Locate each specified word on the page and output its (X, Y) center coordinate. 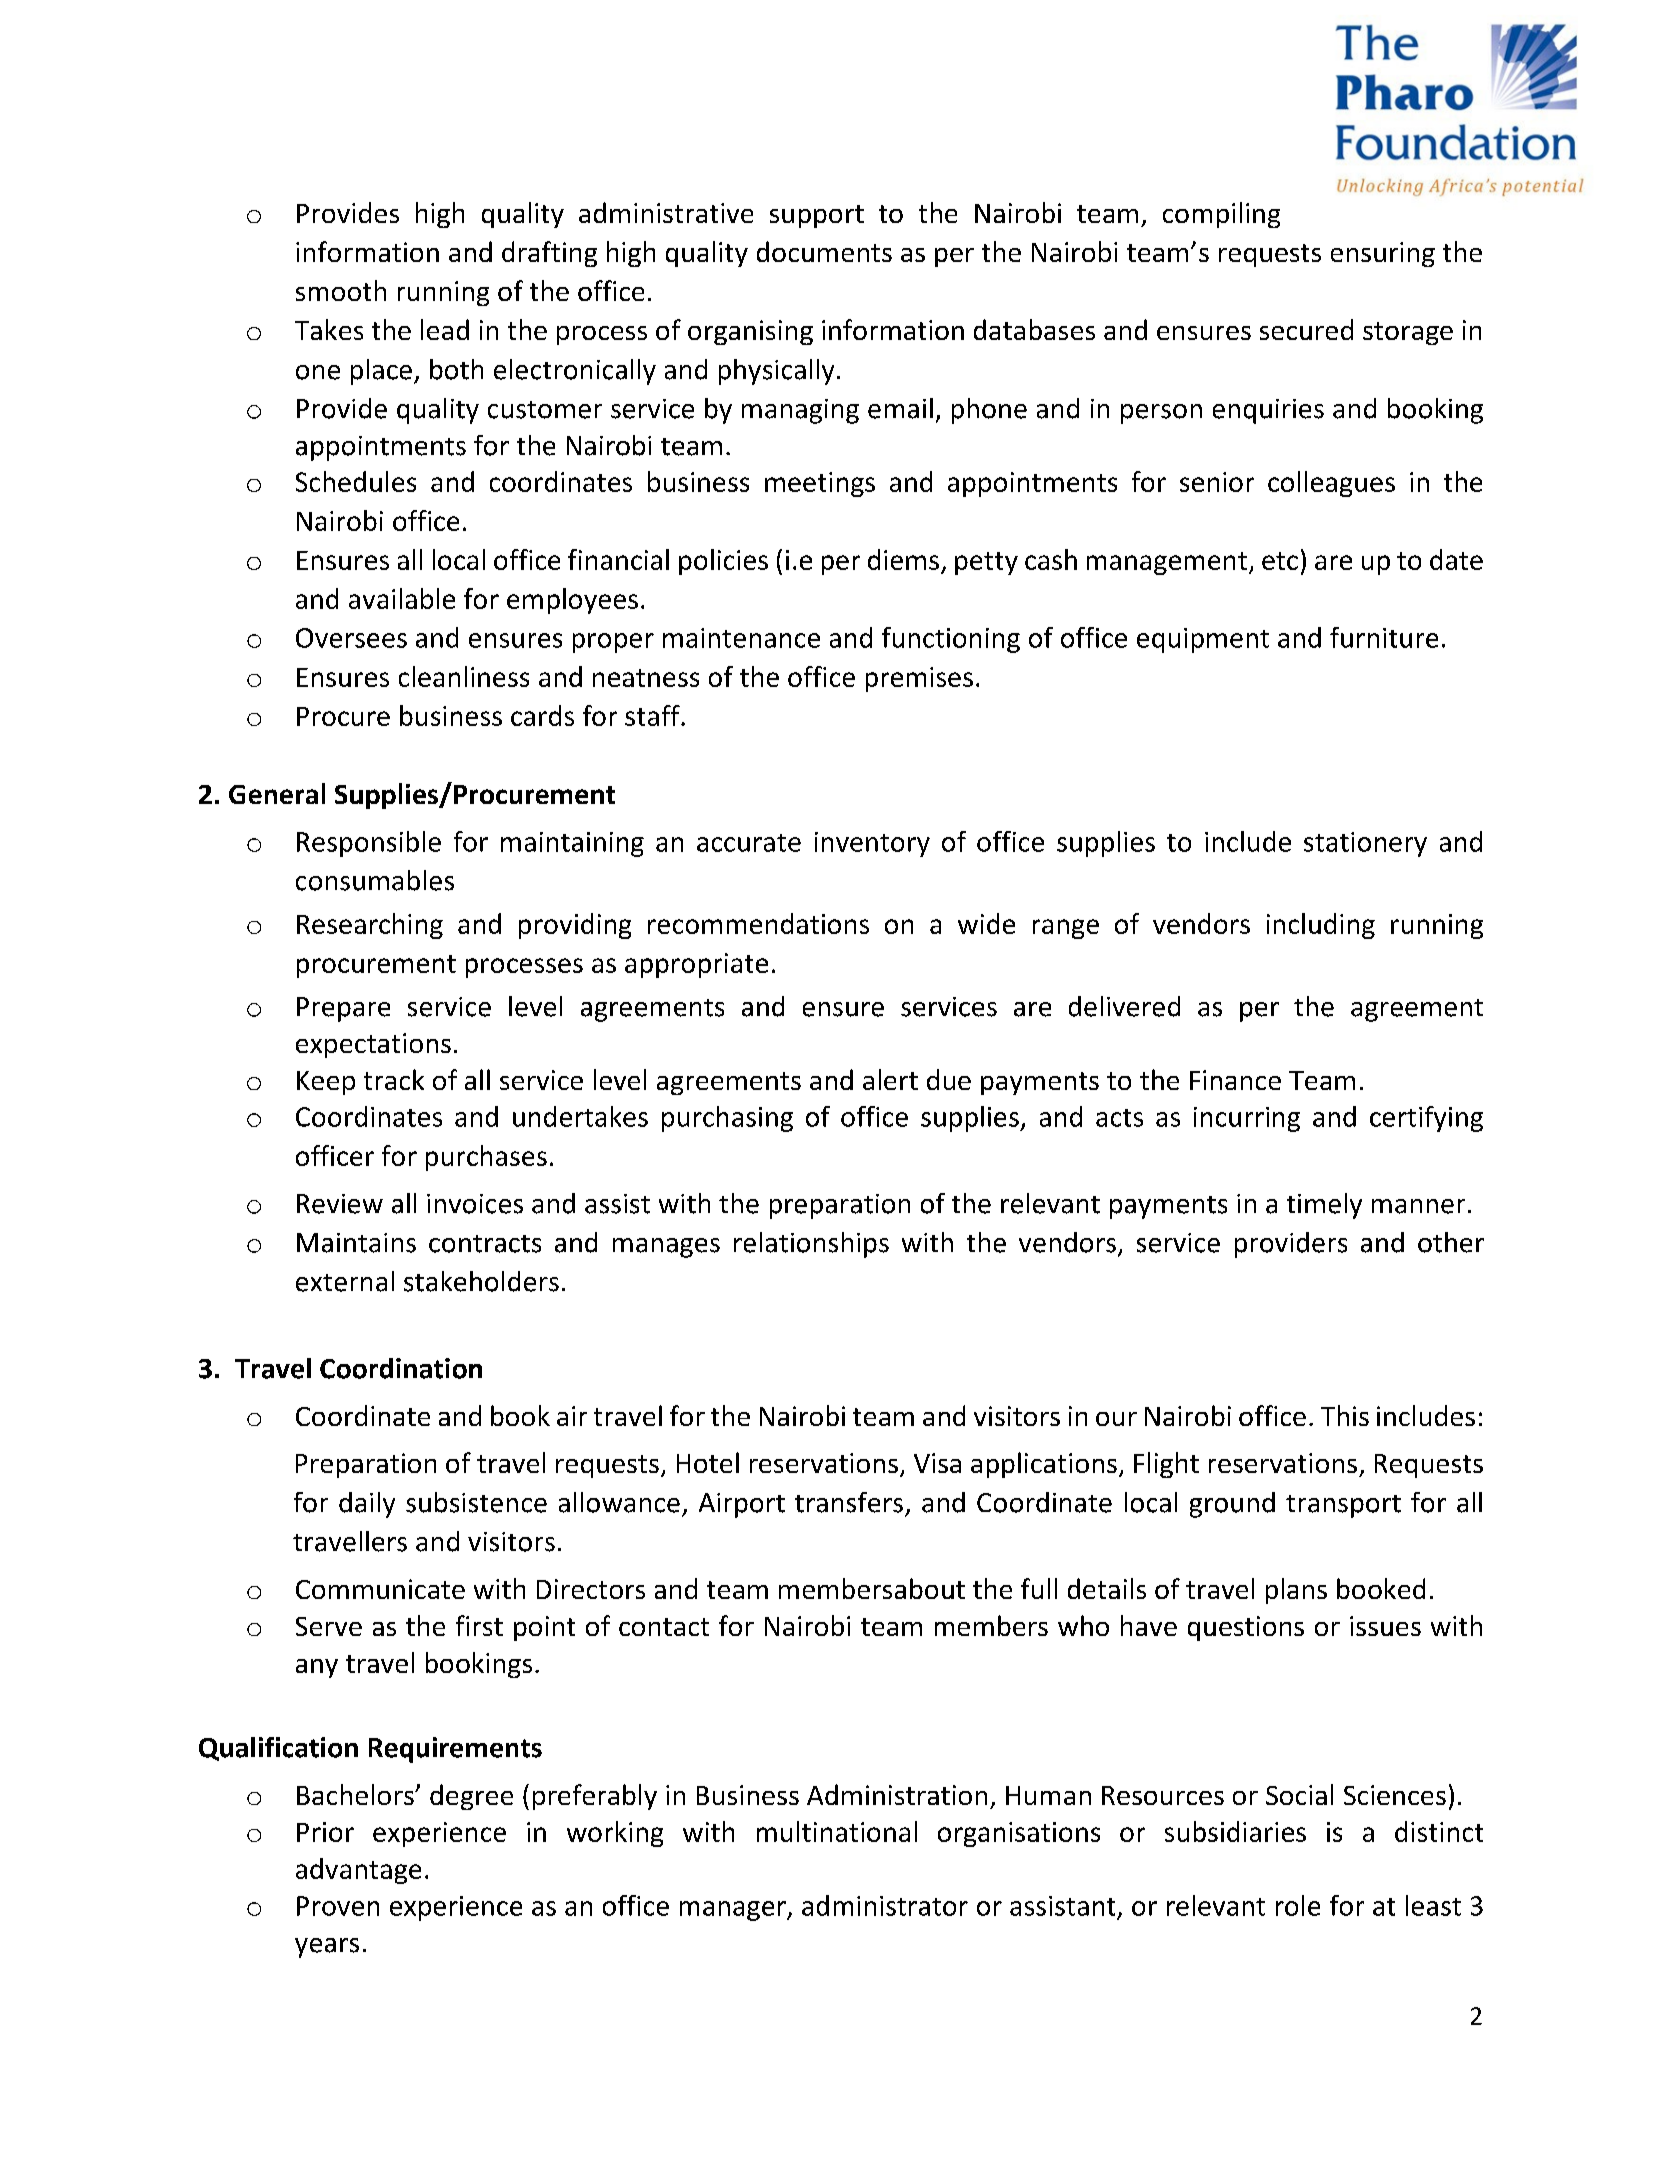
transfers (849, 1502)
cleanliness (464, 676)
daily (367, 1505)
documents (824, 251)
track (394, 1079)
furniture (1384, 637)
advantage (358, 1871)
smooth (341, 290)
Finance (1235, 1080)
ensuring (1383, 254)
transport (1343, 1506)
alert (890, 1079)
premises (919, 679)
